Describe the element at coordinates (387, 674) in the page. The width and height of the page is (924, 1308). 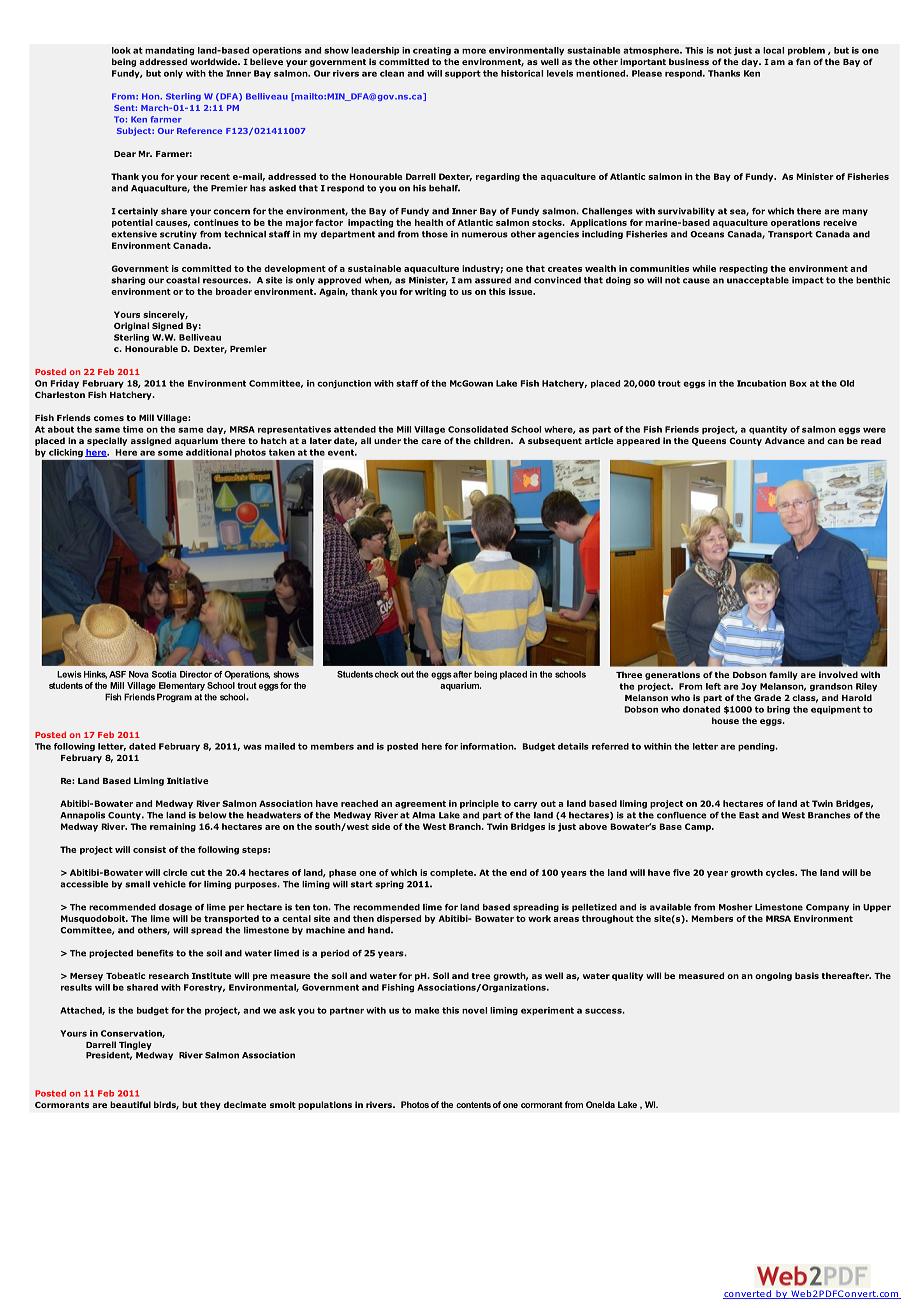
I see `check` at that location.
